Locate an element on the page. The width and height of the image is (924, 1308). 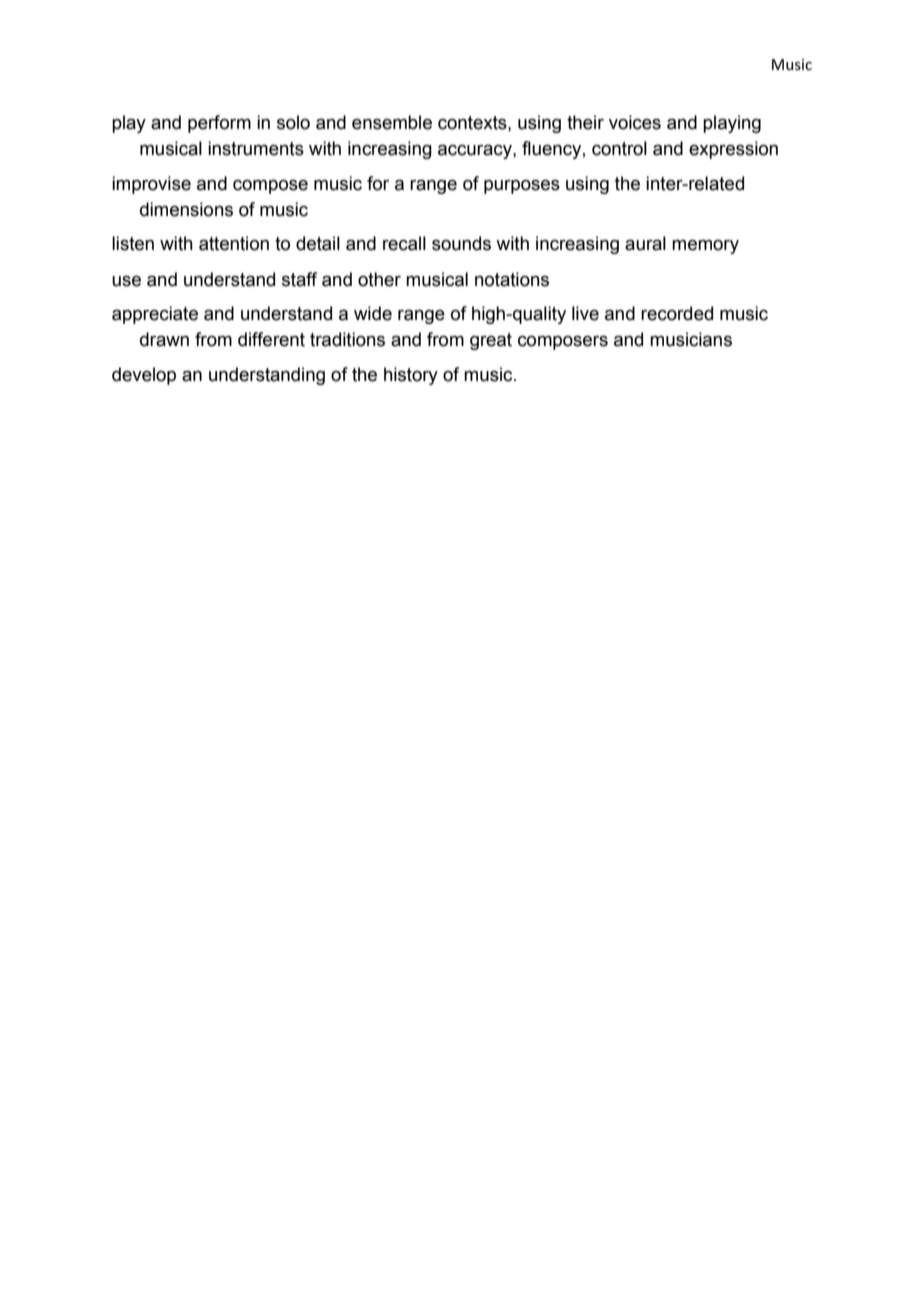
control is located at coordinates (619, 148).
